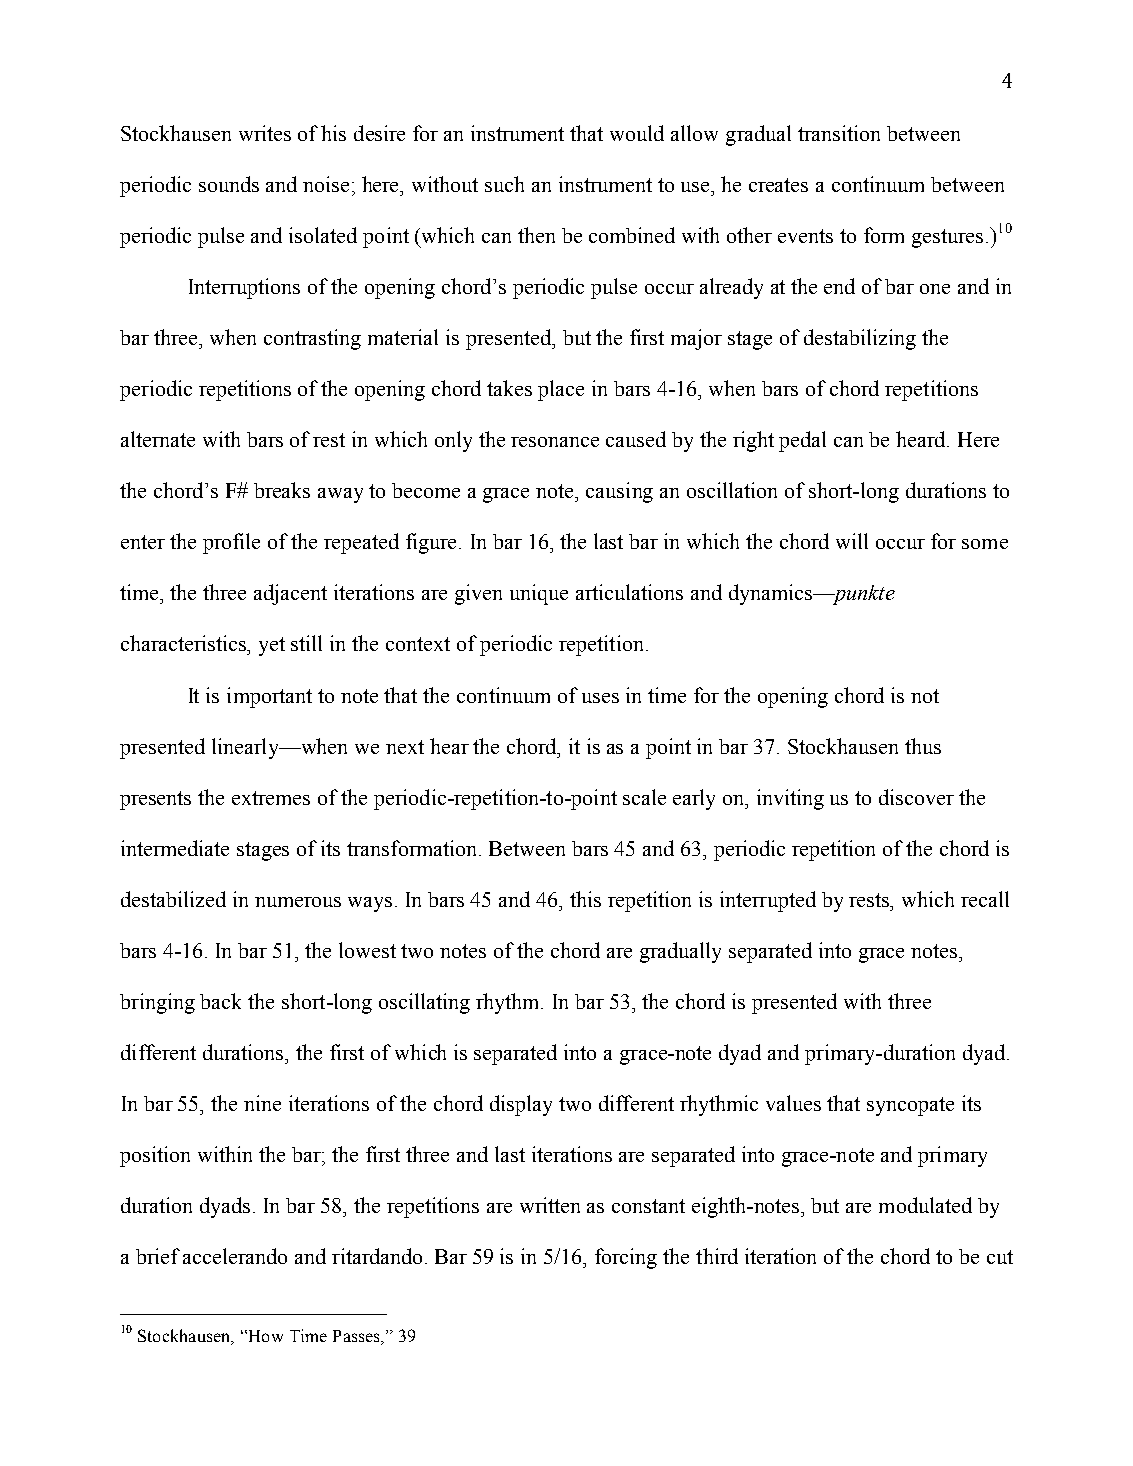 This screenshot has width=1133, height=1466. I want to click on brief, so click(158, 1256).
